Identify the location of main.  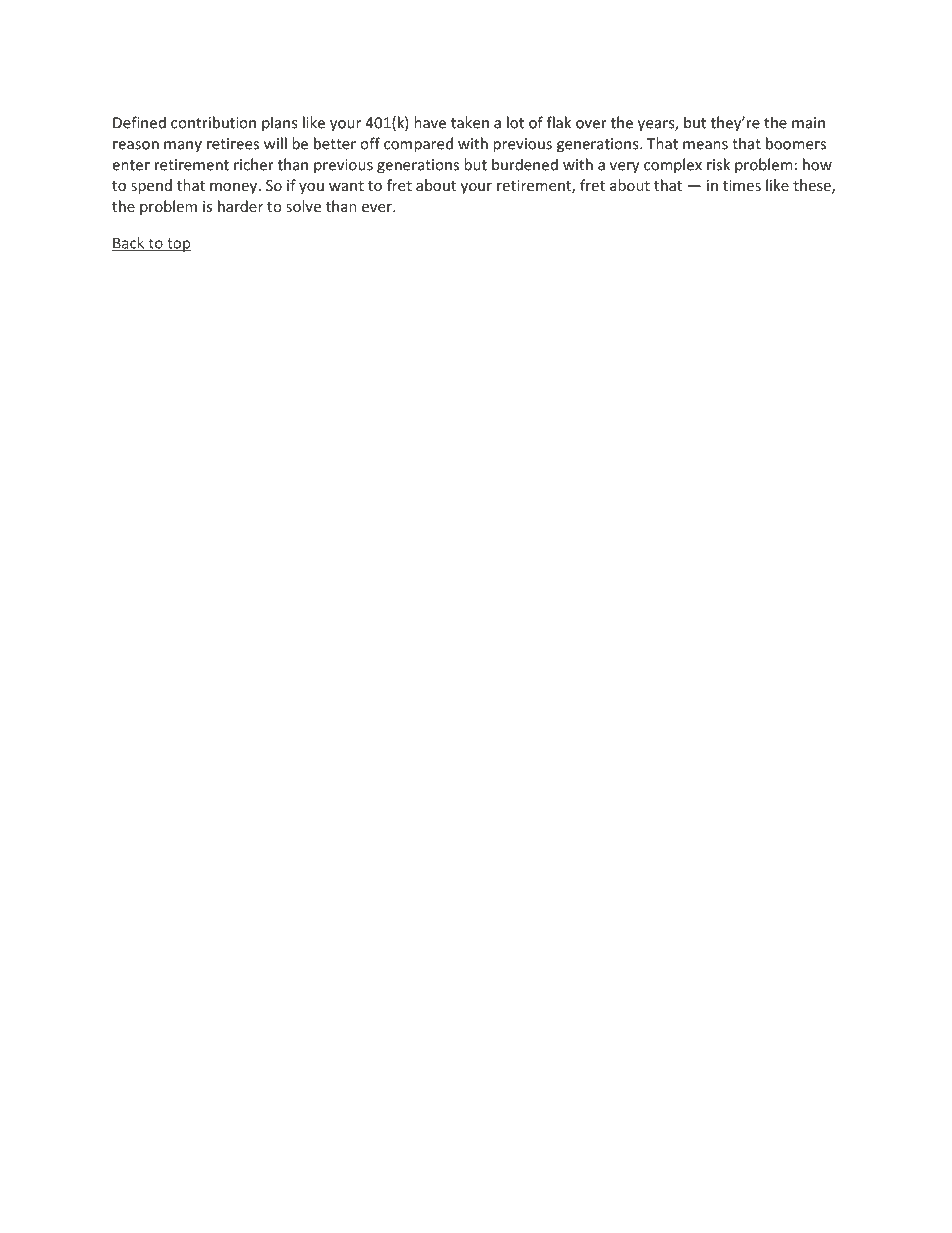
(808, 123).
